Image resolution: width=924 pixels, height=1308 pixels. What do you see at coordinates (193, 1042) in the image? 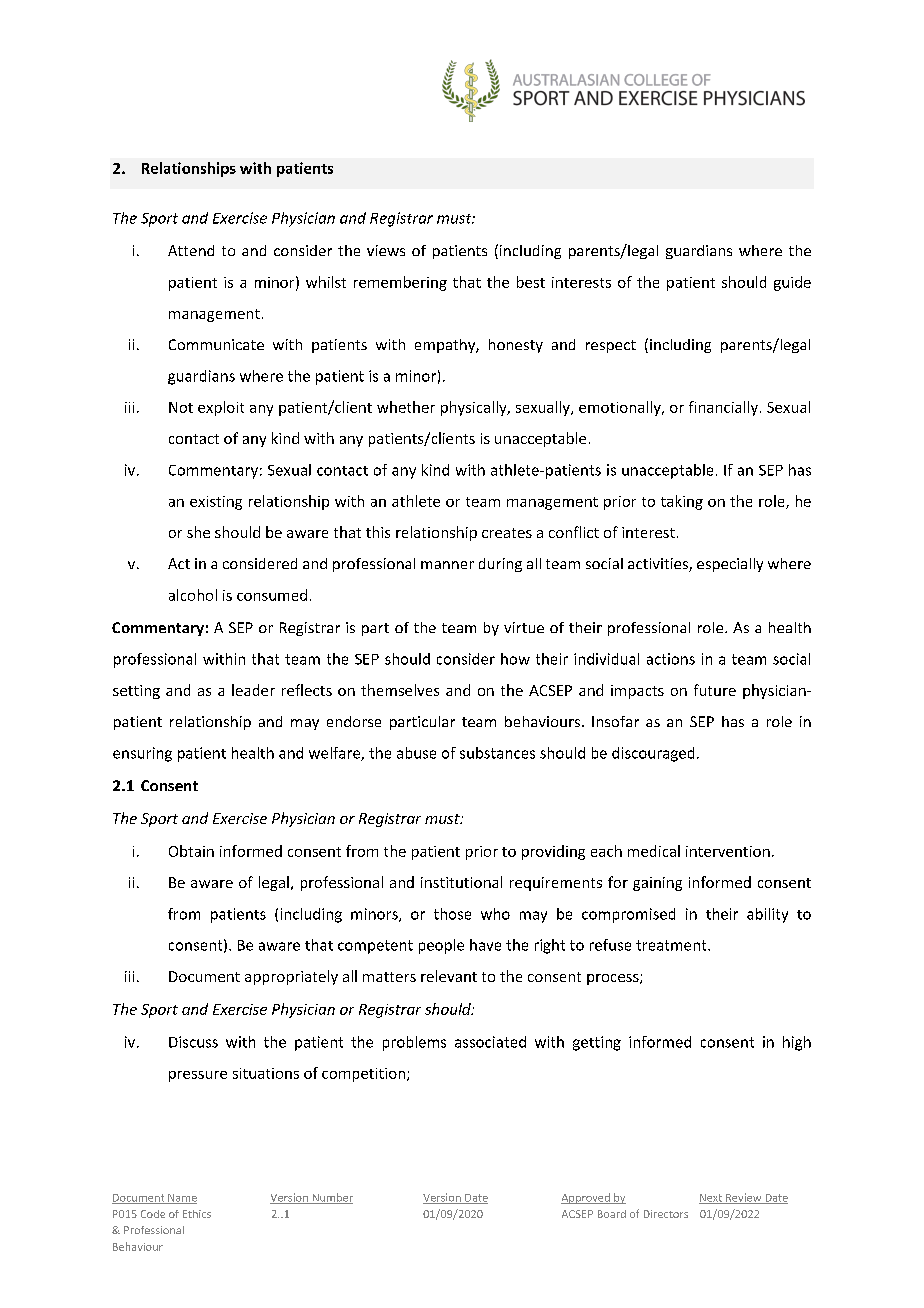
I see `Discuss` at bounding box center [193, 1042].
